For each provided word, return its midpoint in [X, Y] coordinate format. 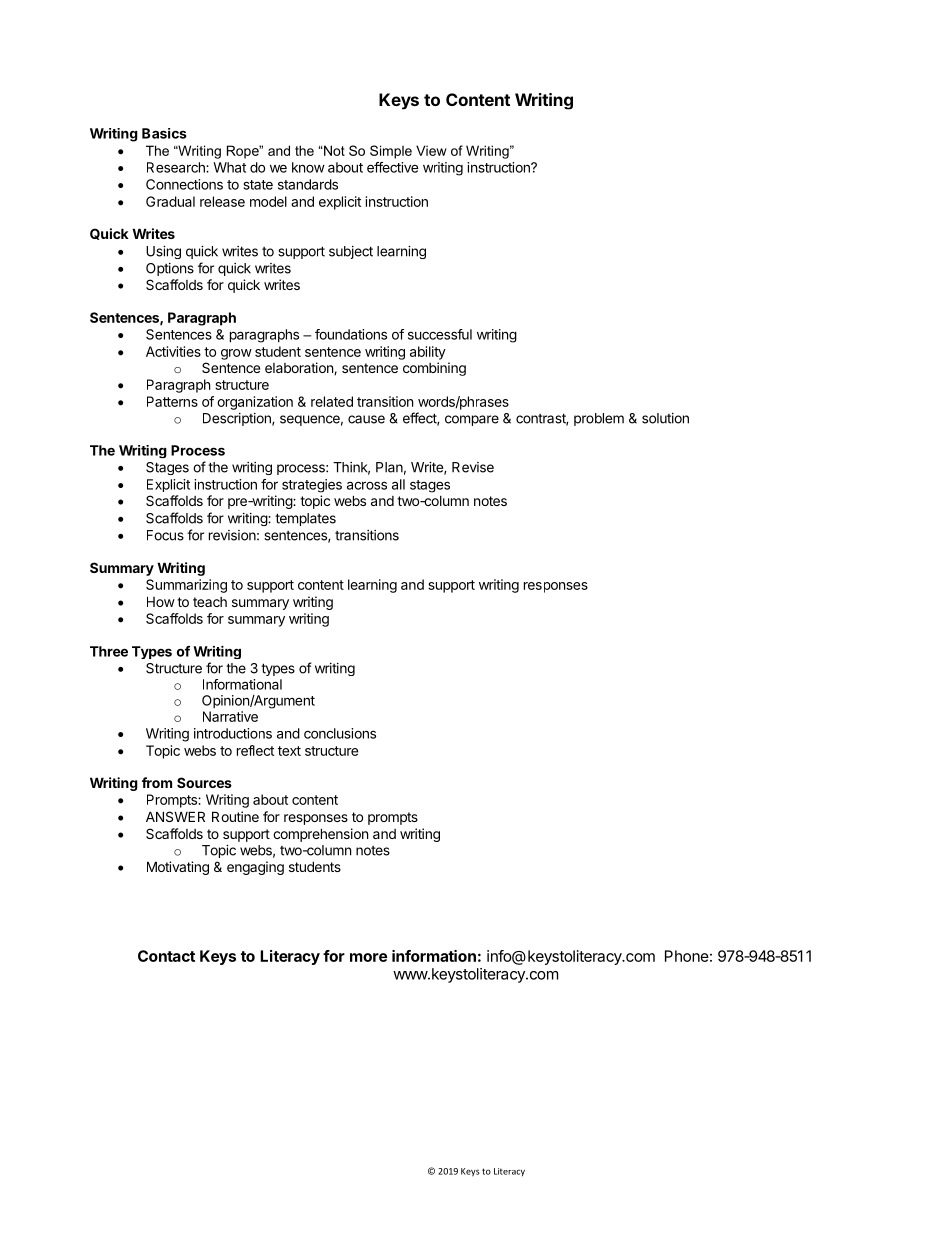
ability [428, 353]
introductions [233, 733]
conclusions [340, 733]
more [368, 957]
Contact [166, 956]
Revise [473, 467]
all [398, 484]
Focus [165, 535]
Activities [173, 351]
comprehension [320, 835]
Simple [391, 152]
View [431, 150]
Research [177, 167]
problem [599, 419]
